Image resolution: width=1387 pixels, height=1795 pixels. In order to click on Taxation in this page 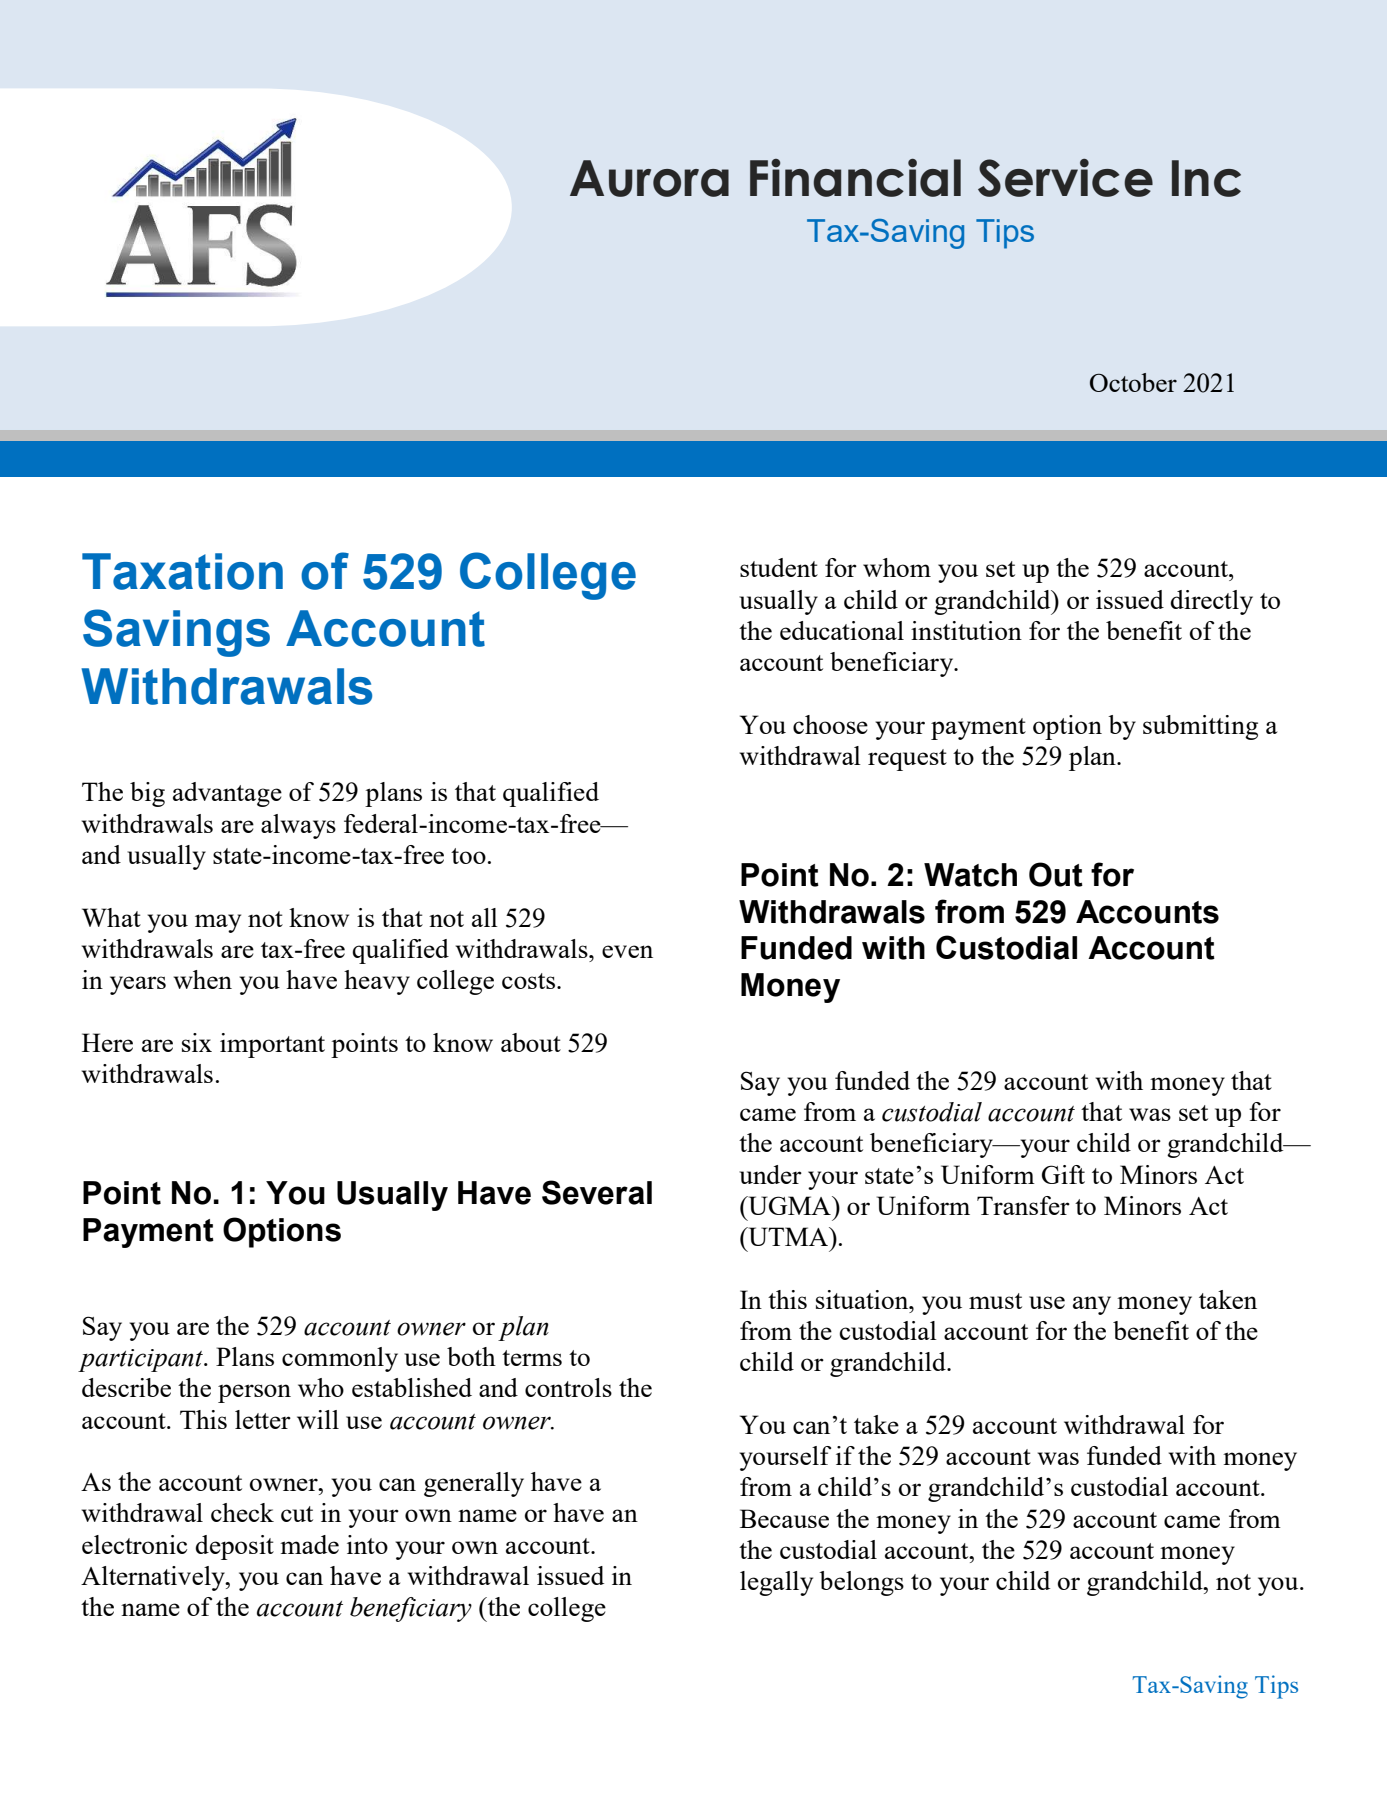, I will do `click(182, 571)`.
